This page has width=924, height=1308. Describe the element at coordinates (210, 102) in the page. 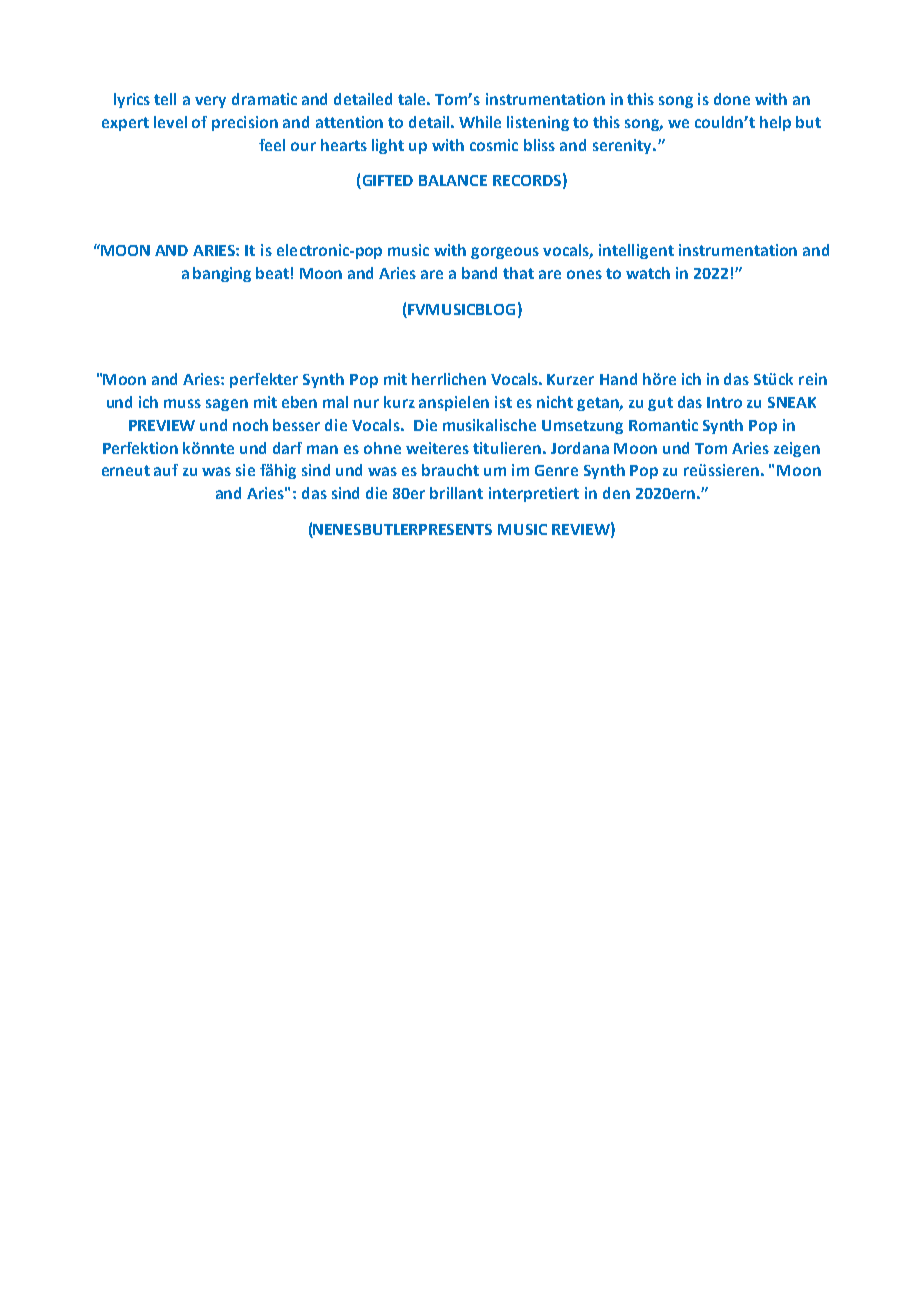

I see `very` at that location.
